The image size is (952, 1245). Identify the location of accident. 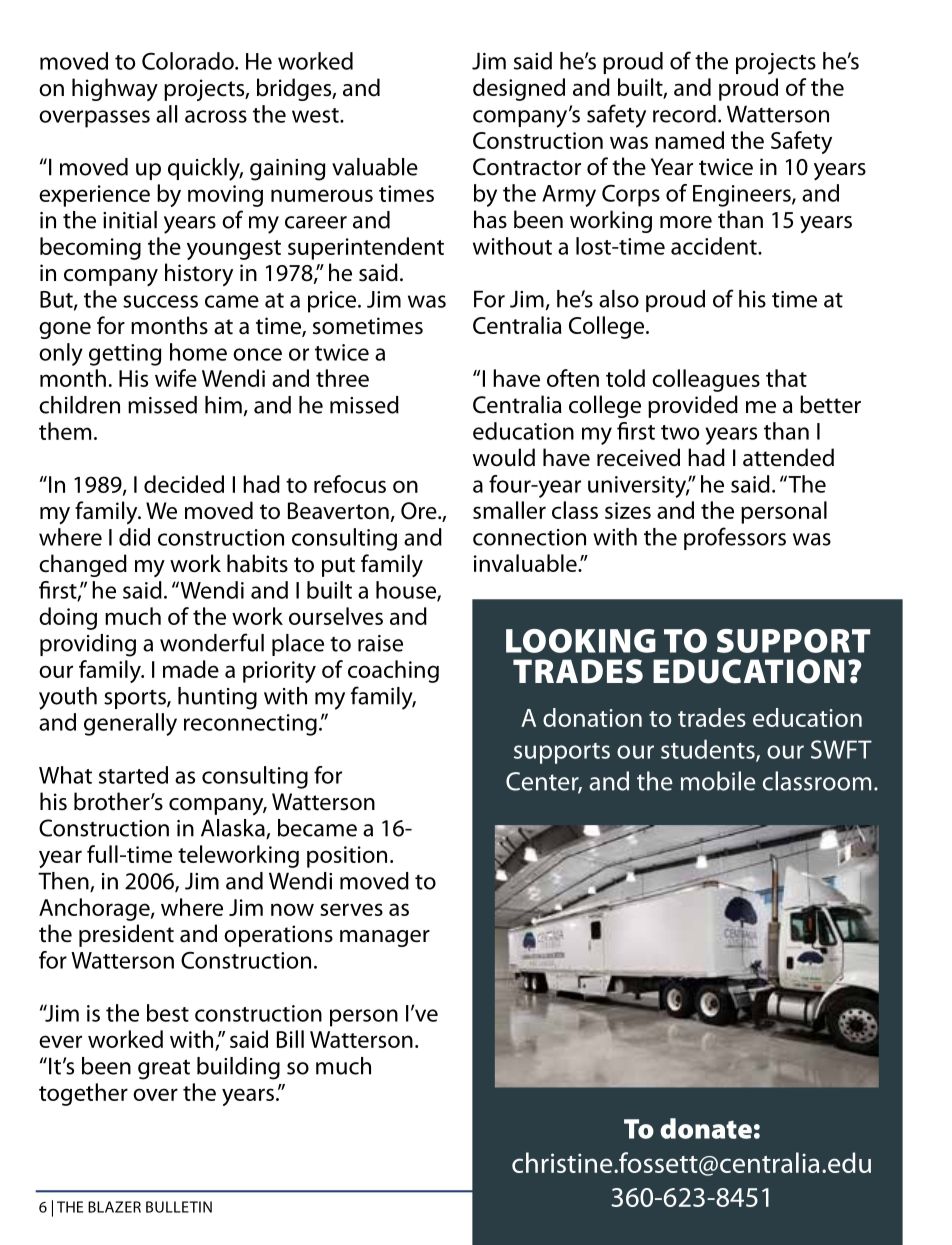
(715, 246).
